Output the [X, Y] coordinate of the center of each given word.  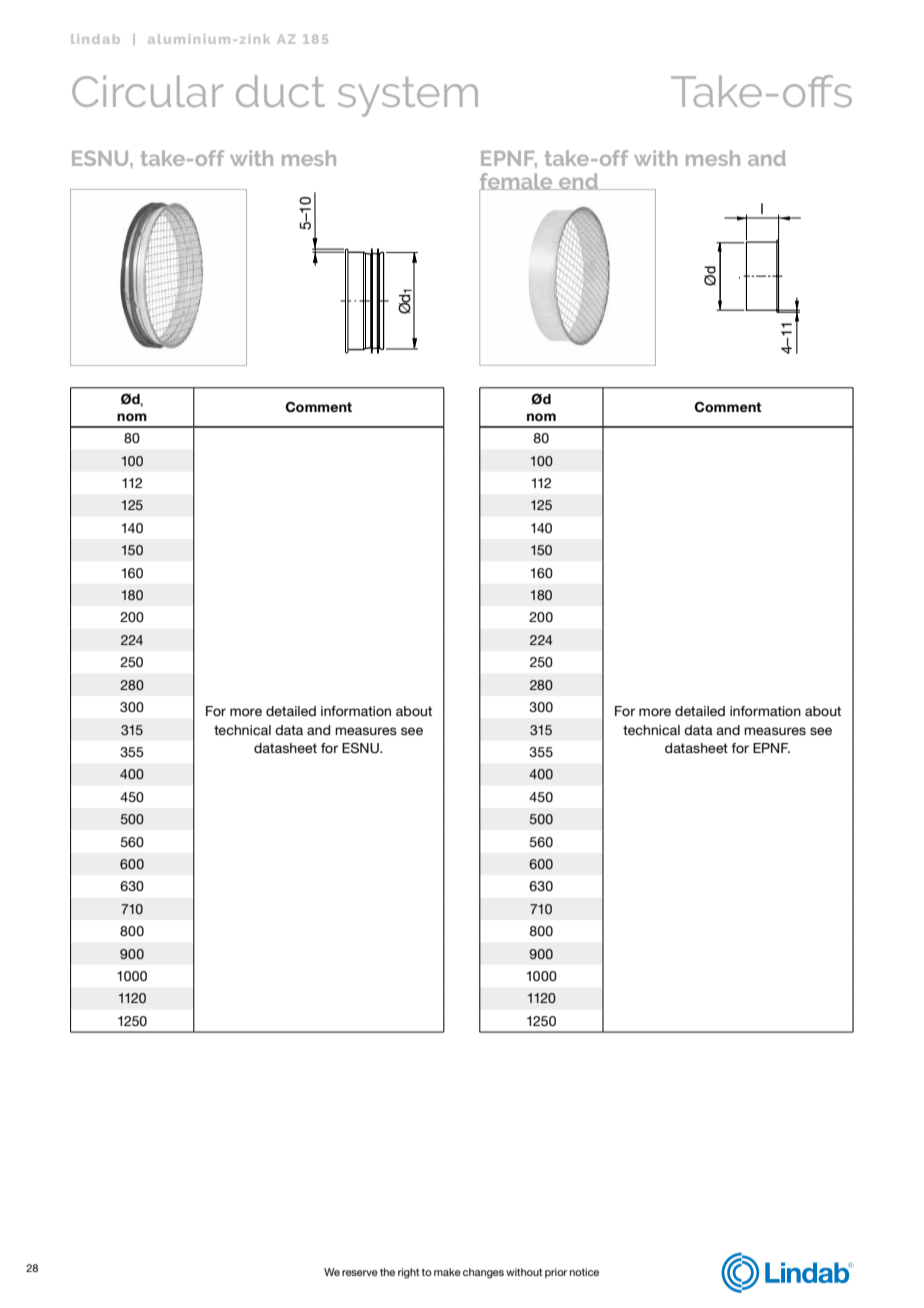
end [578, 181]
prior [556, 1273]
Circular [147, 91]
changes [483, 1273]
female [517, 182]
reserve [360, 1273]
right [408, 1273]
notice [584, 1272]
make [447, 1272]
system [408, 97]
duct [280, 91]
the [387, 1272]
